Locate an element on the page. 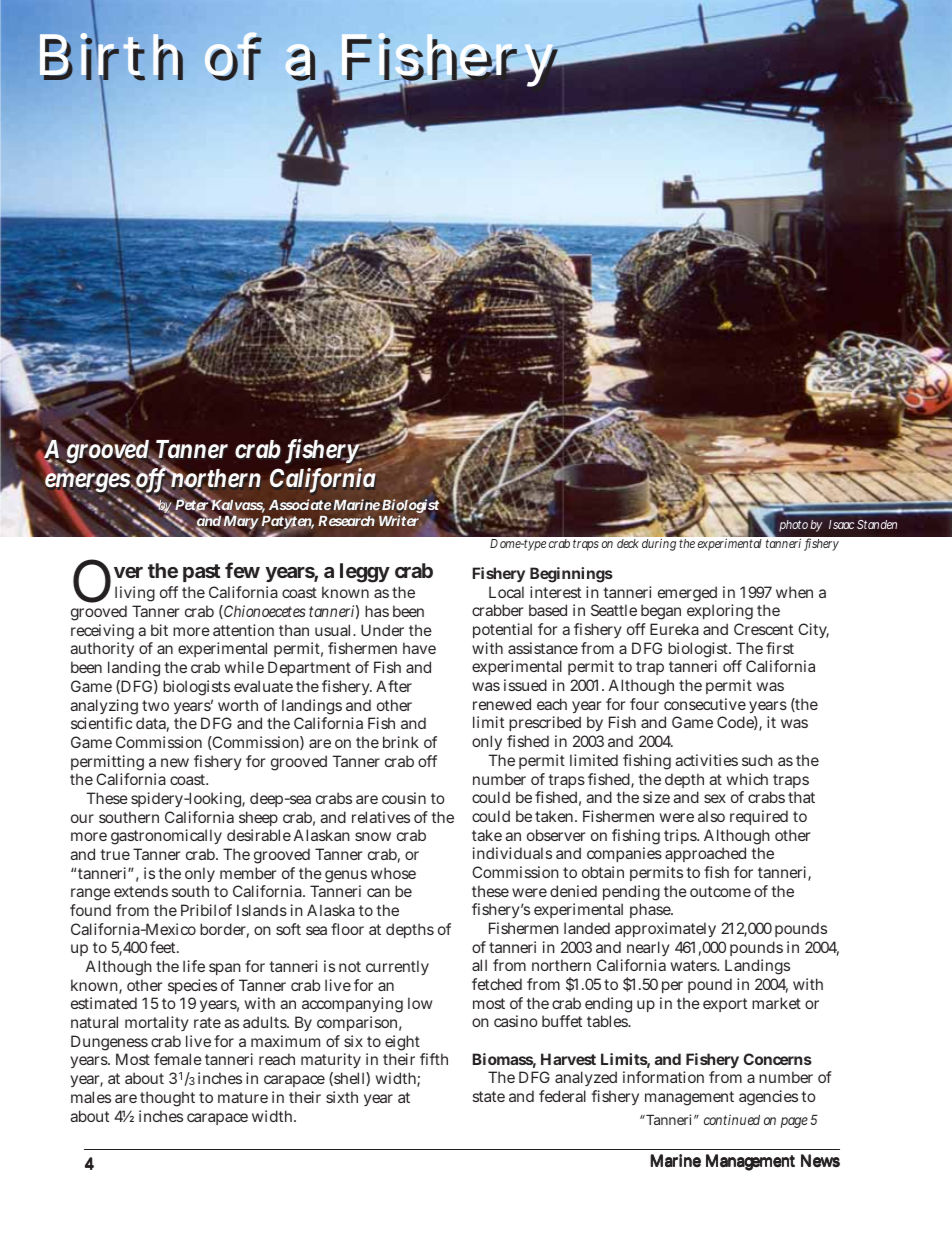  issued is located at coordinates (525, 685).
